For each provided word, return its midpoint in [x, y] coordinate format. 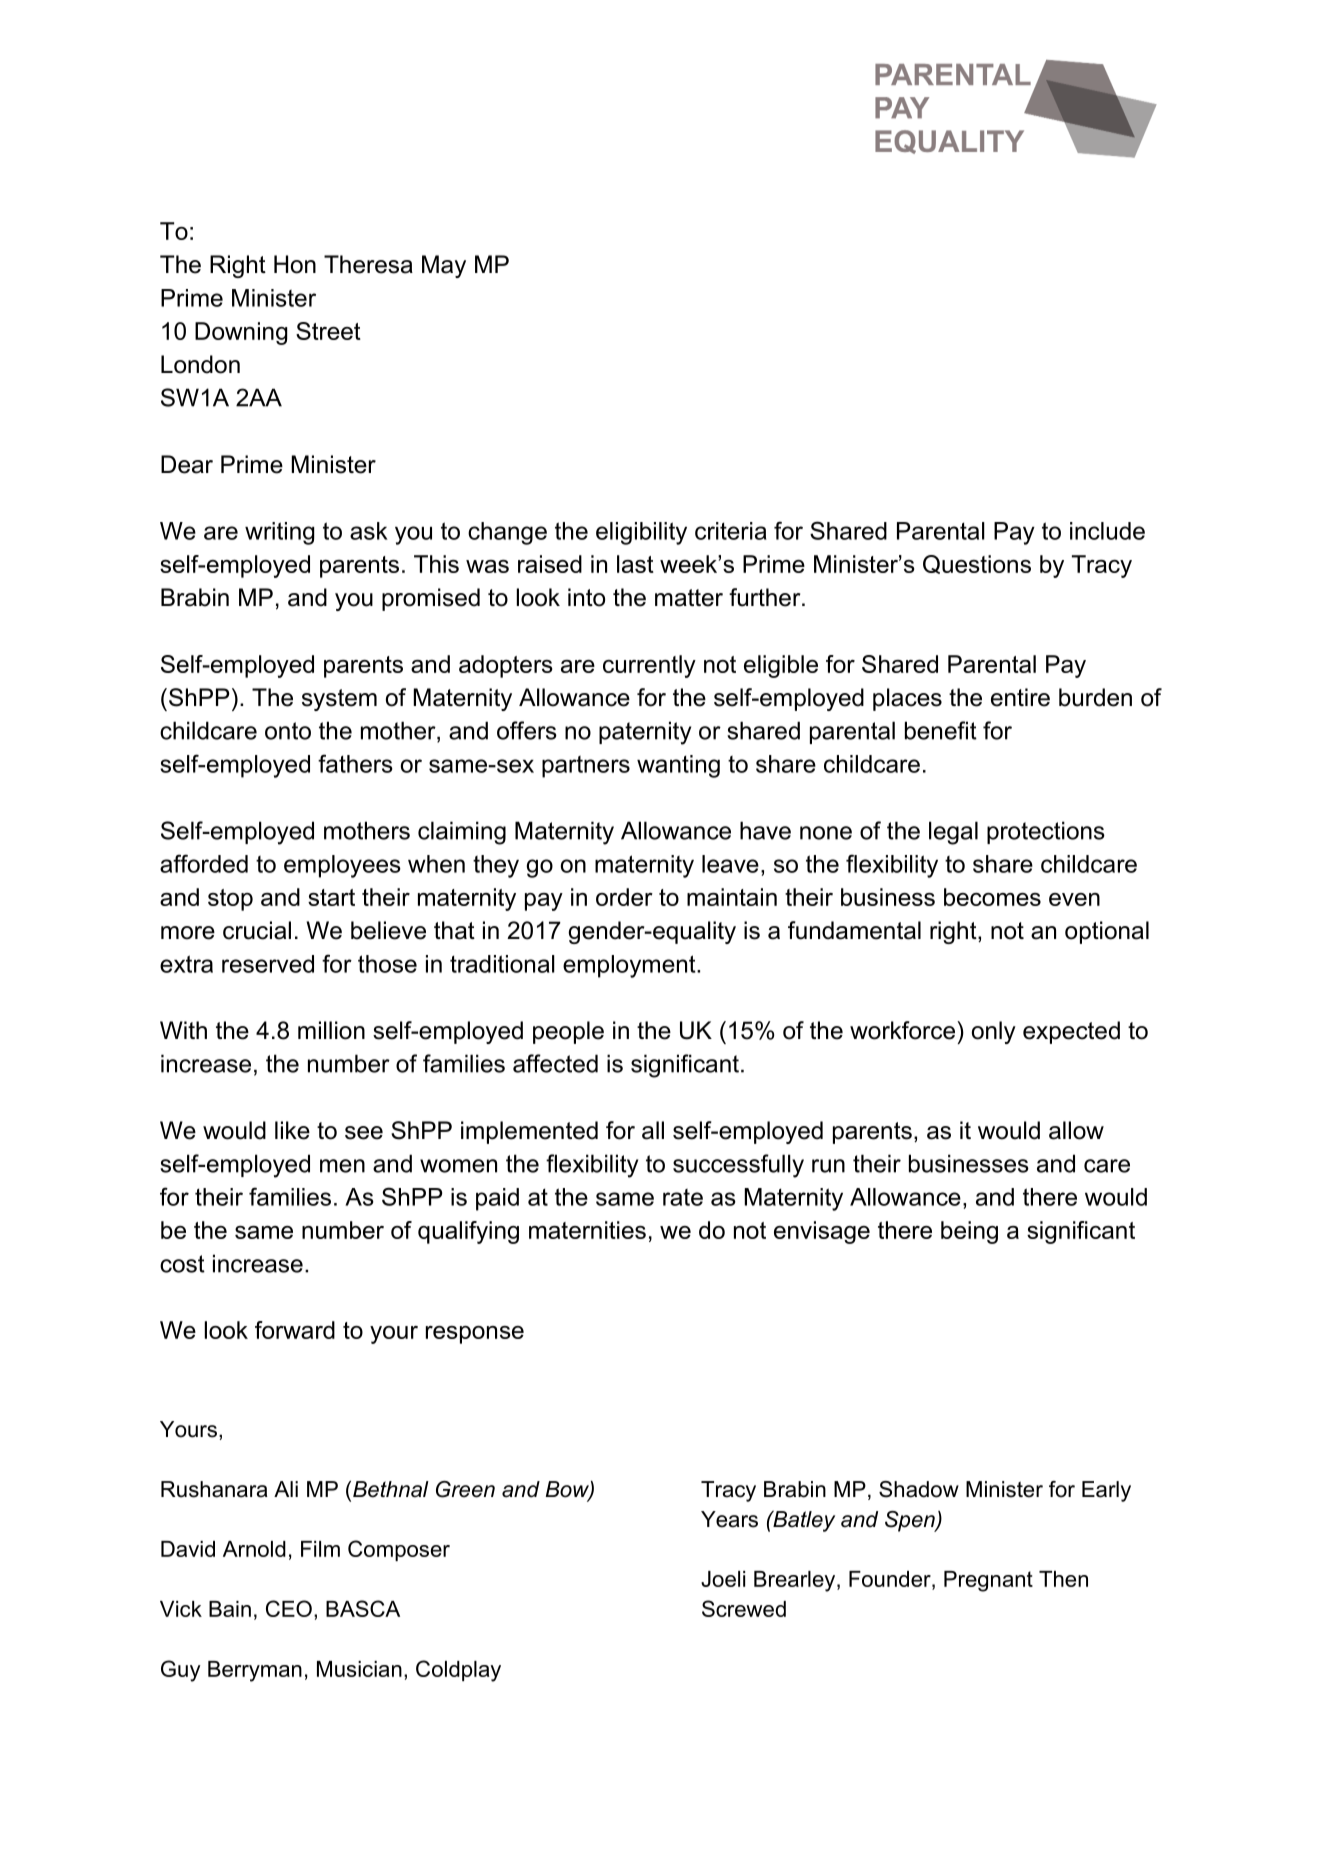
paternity [645, 733]
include [1107, 531]
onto [288, 731]
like [292, 1130]
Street [328, 331]
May [444, 266]
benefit [941, 730]
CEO [289, 1608]
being [969, 1232]
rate [683, 1197]
